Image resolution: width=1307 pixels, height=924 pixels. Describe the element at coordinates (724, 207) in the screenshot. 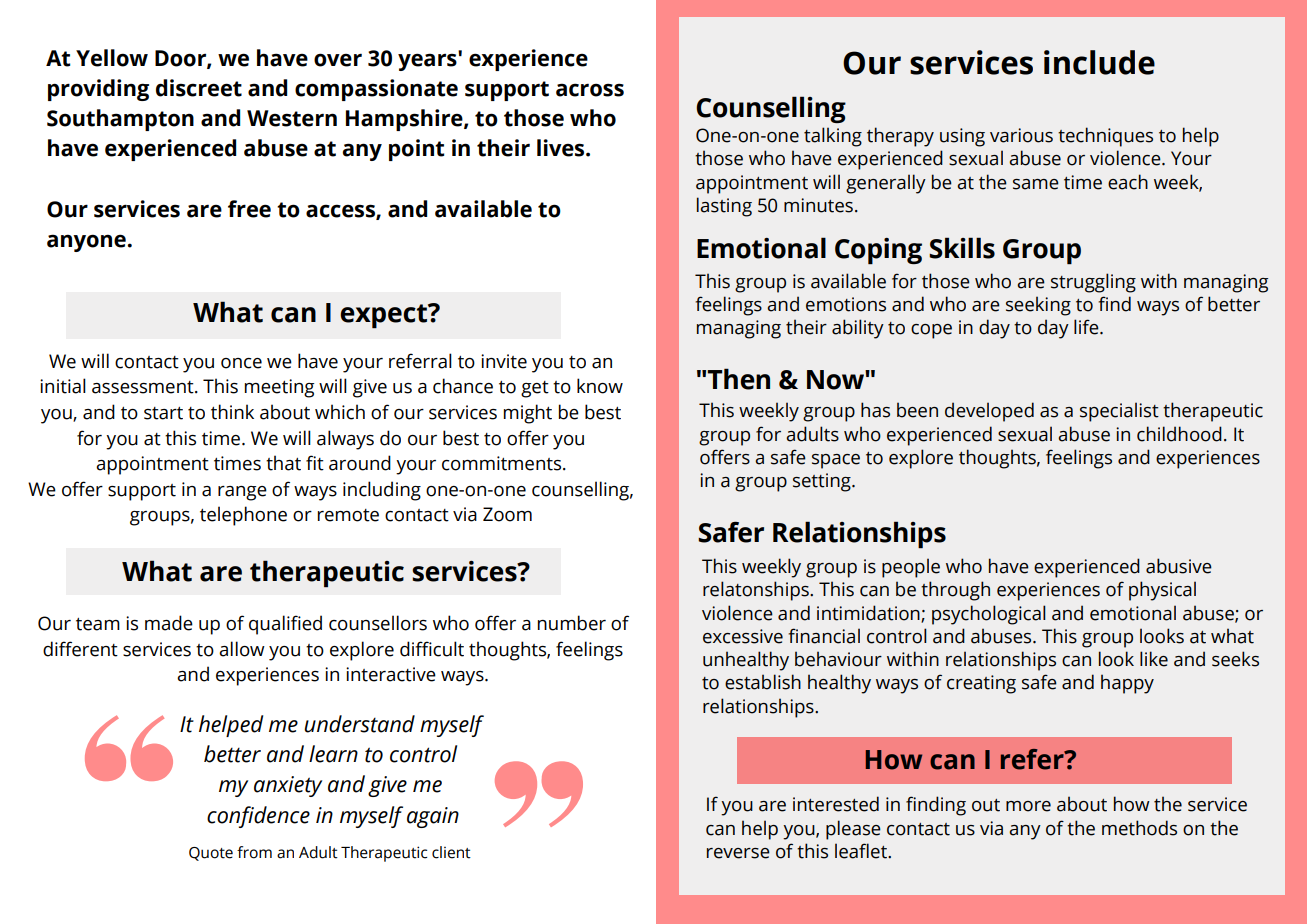

I see `lasting` at that location.
